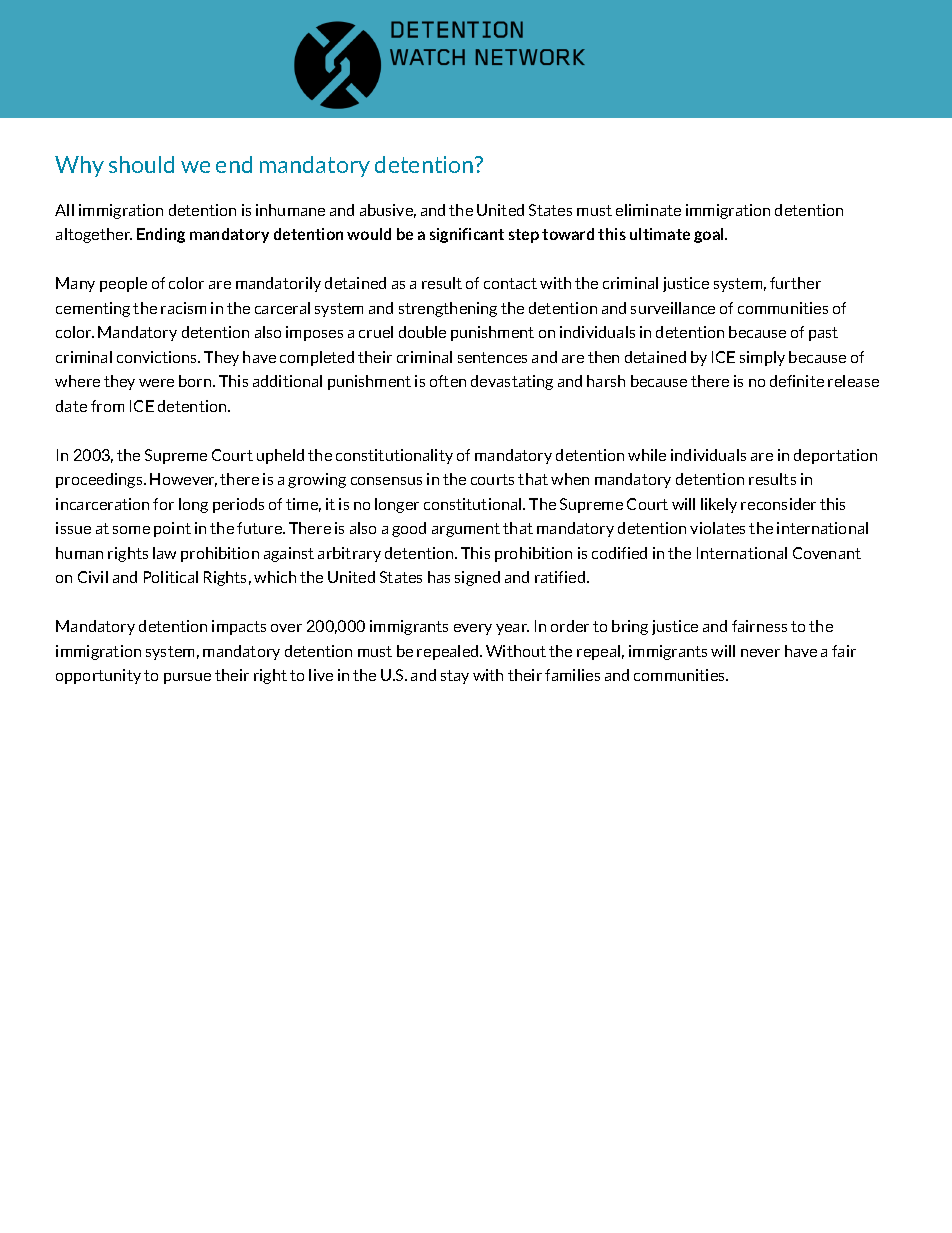 The image size is (952, 1233). I want to click on convictions, so click(158, 357).
